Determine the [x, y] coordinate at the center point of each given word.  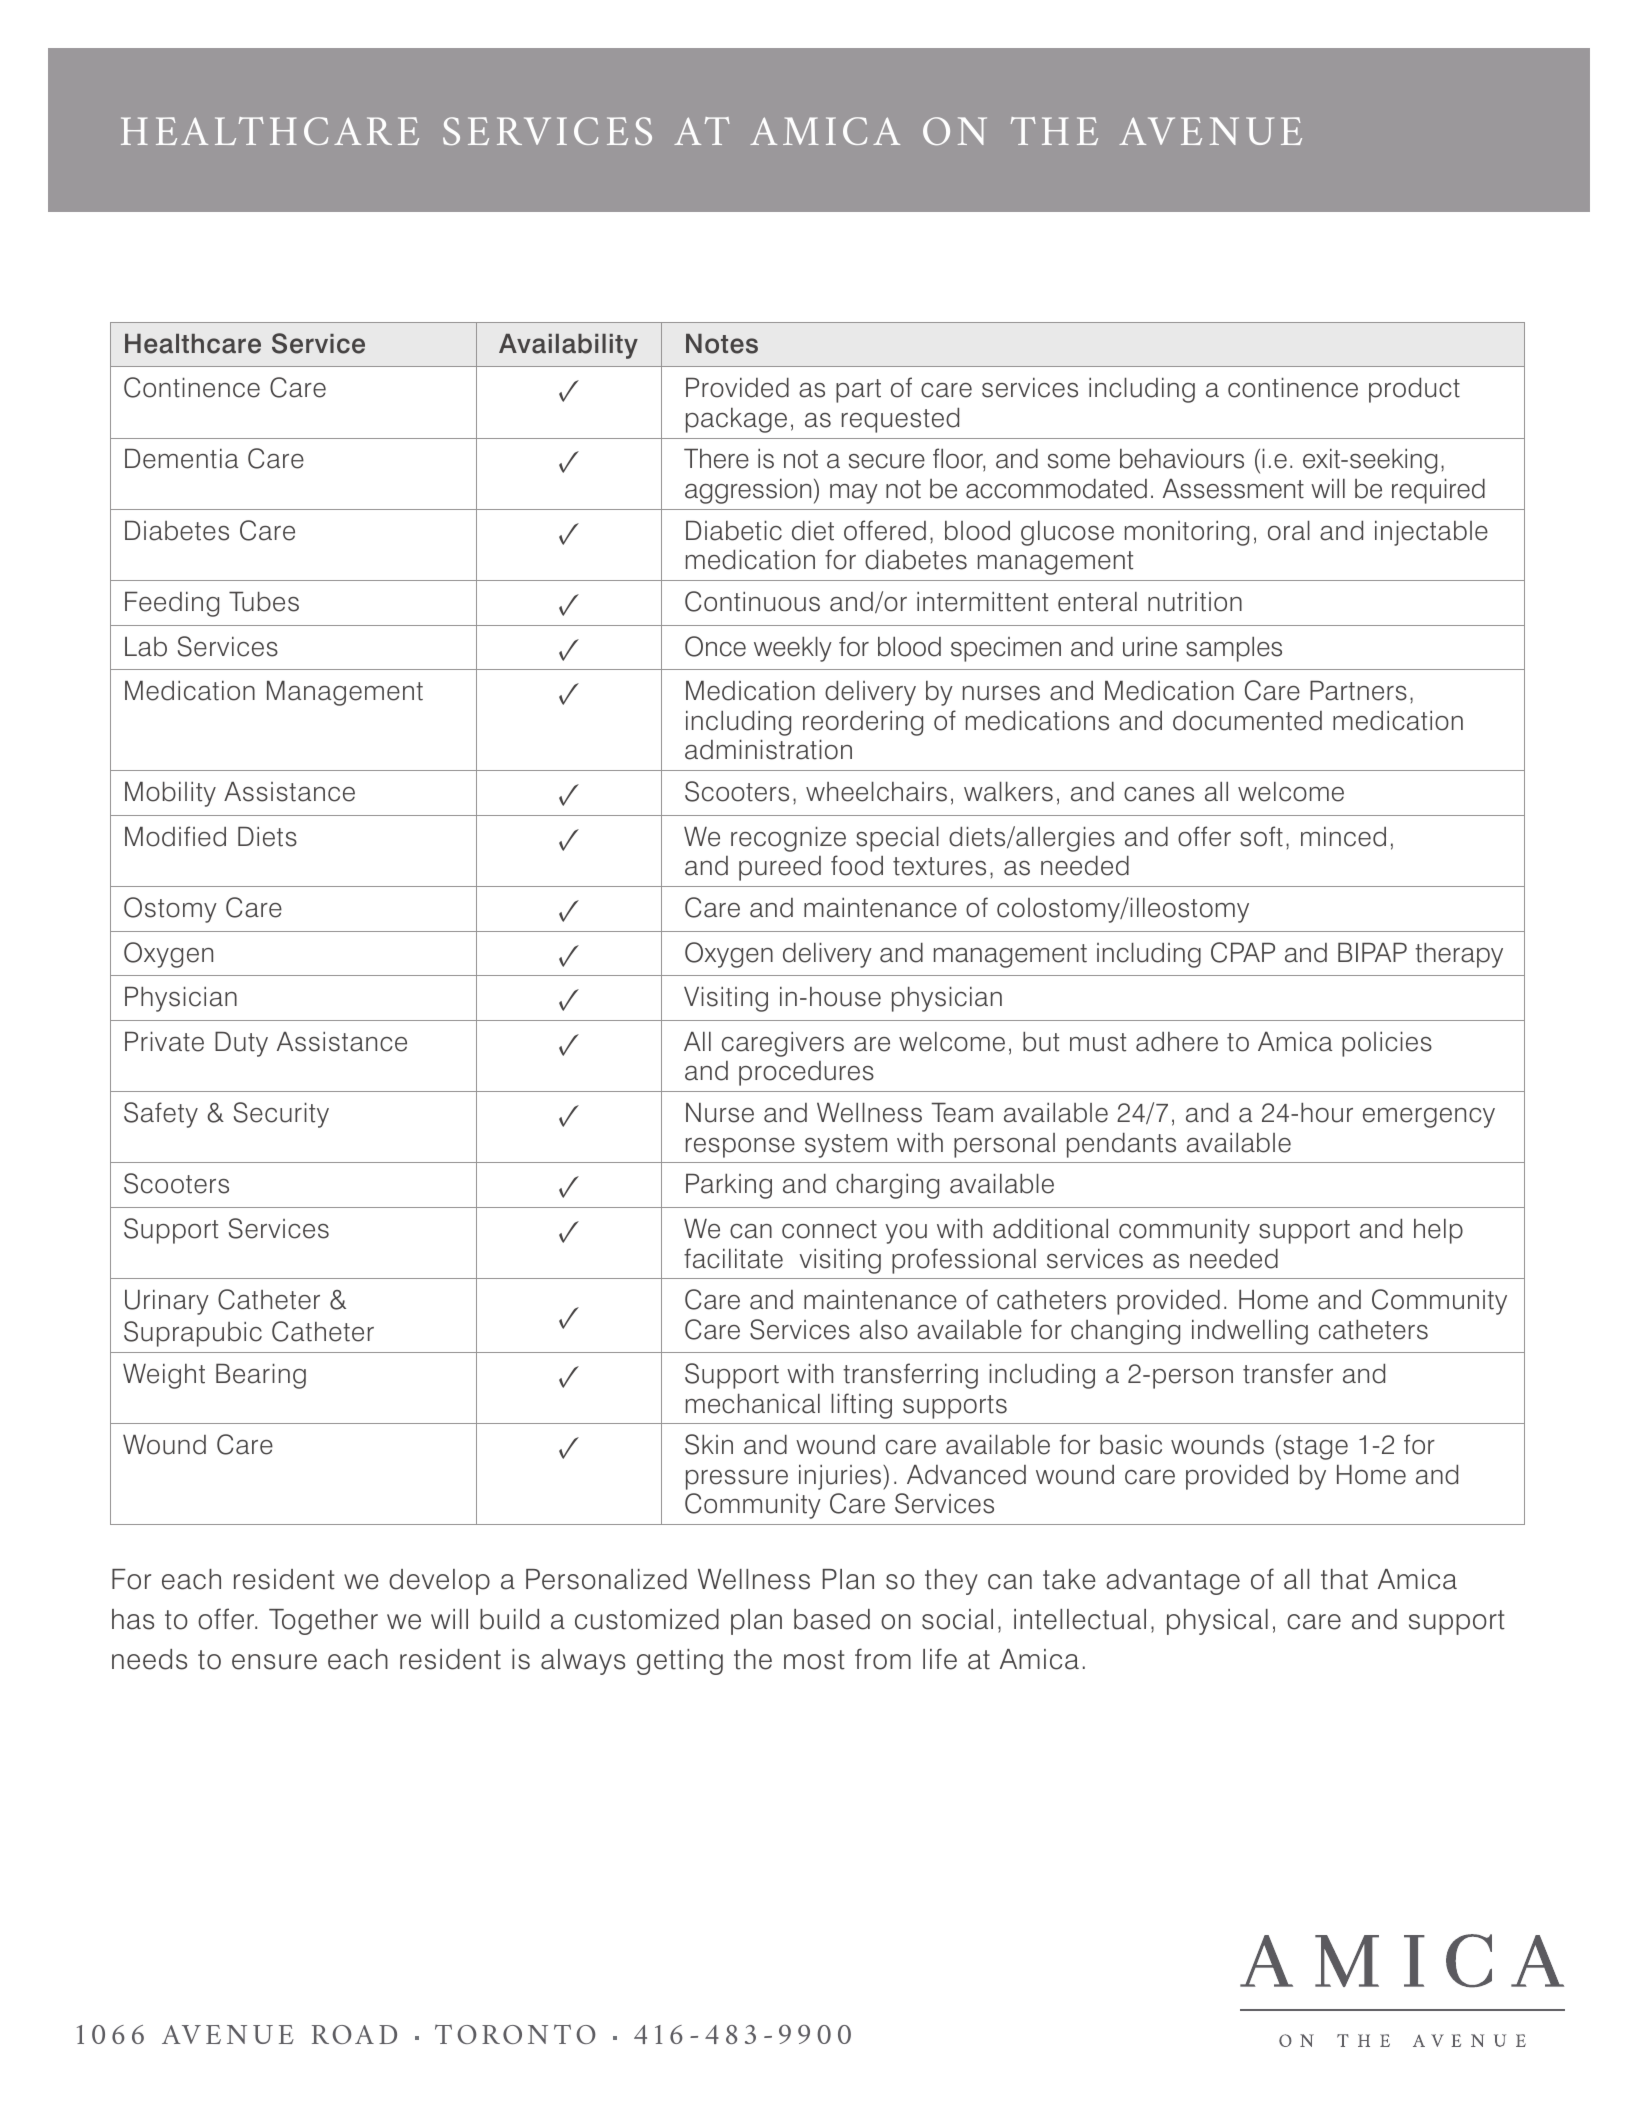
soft [1261, 836]
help [1438, 1231]
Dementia [181, 459]
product [1414, 390]
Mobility [170, 794]
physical [1217, 1622]
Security [281, 1115]
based [832, 1619]
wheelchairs [876, 792]
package [736, 420]
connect [829, 1229]
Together [323, 1622]
